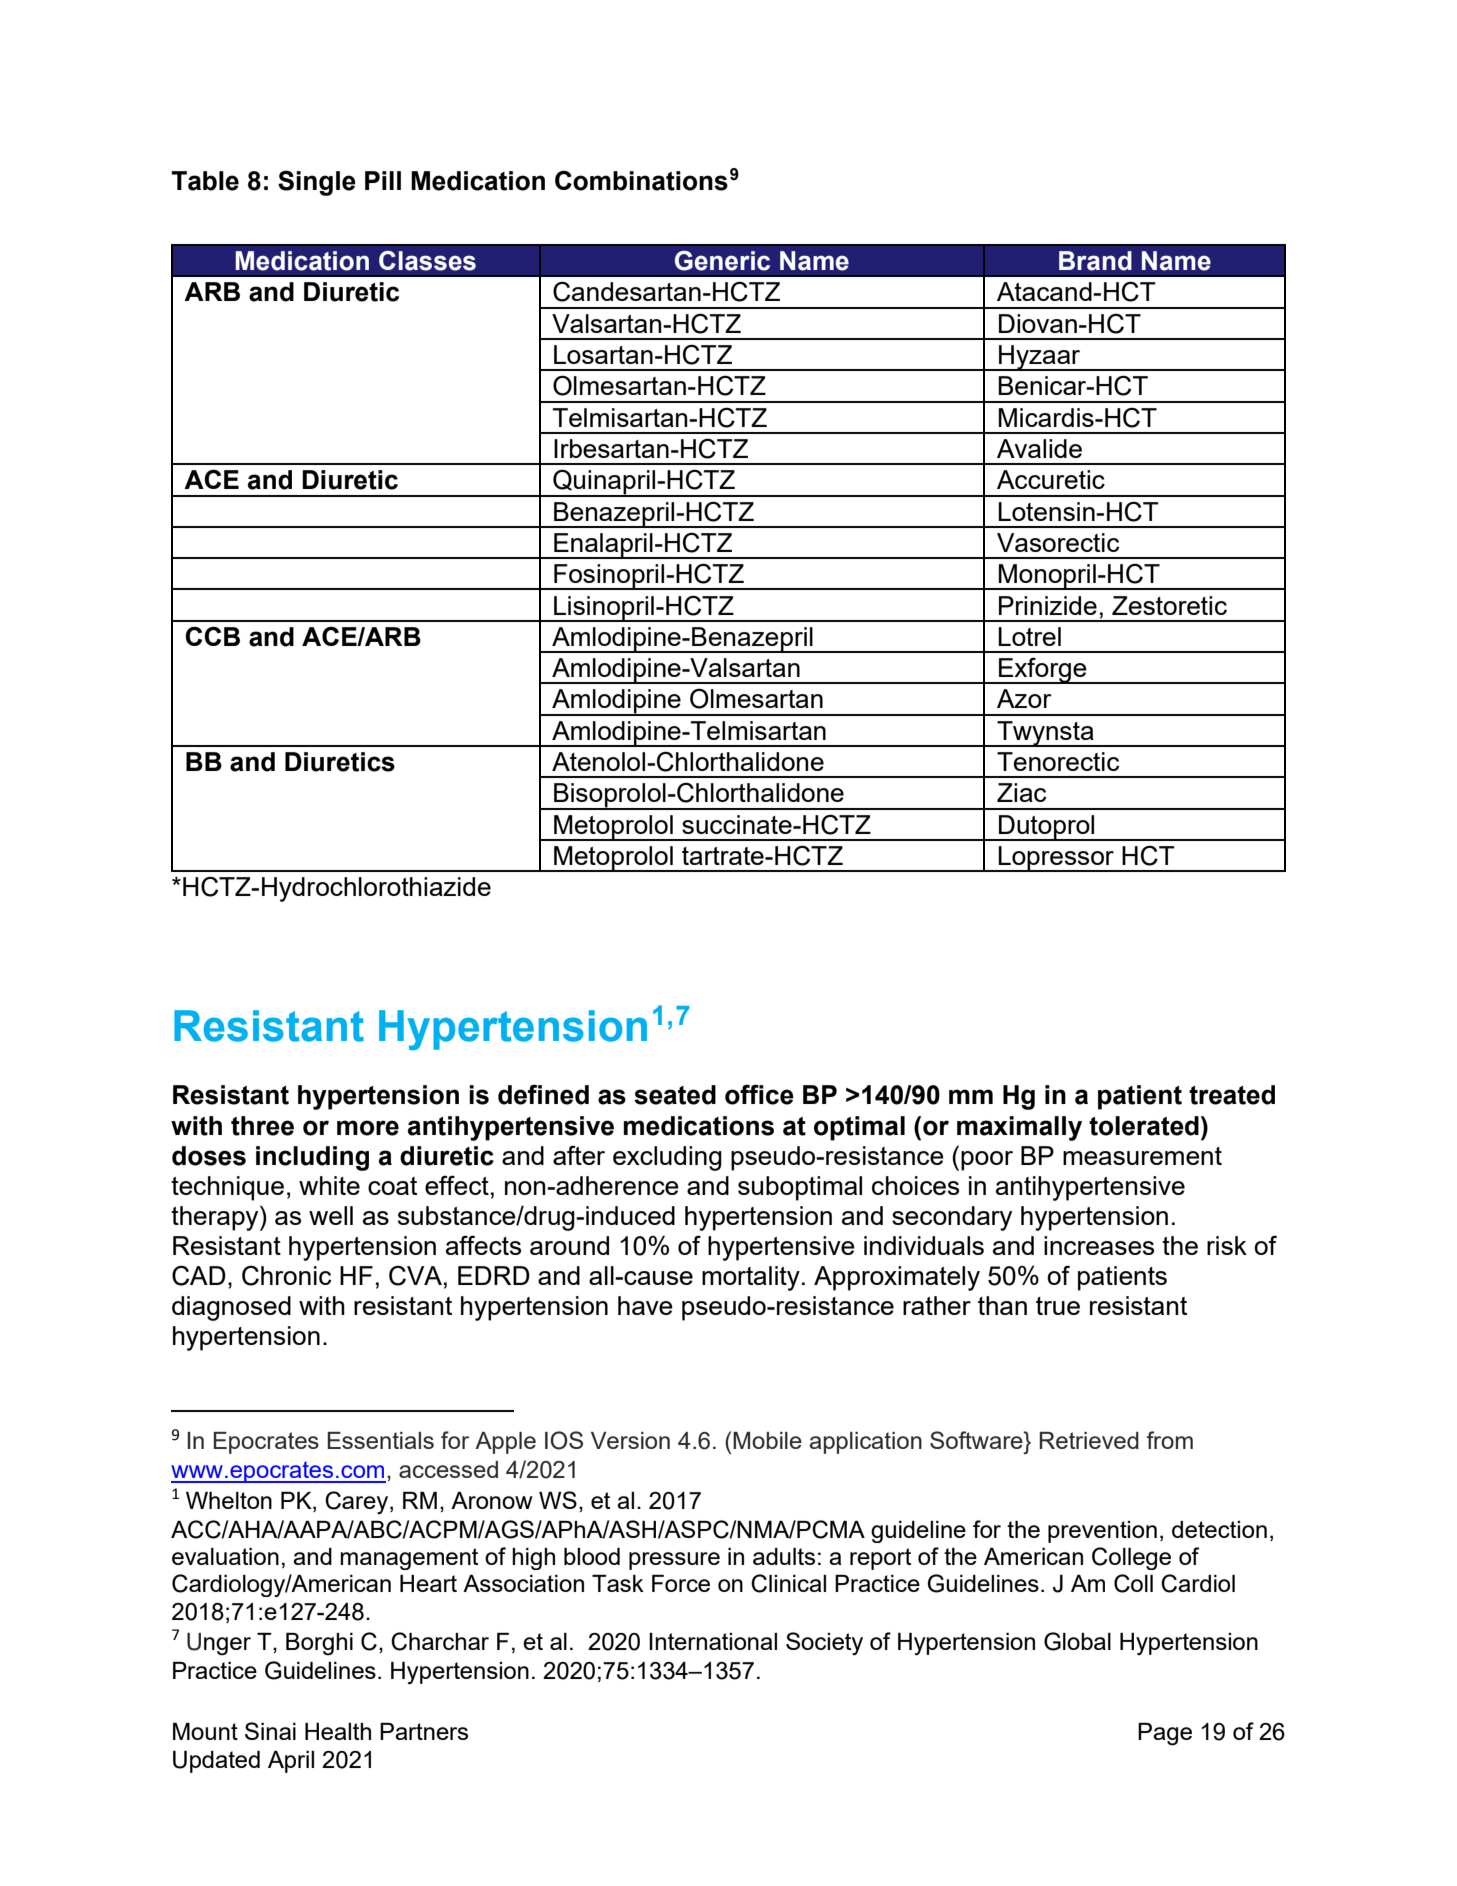  I want to click on Single, so click(317, 183).
